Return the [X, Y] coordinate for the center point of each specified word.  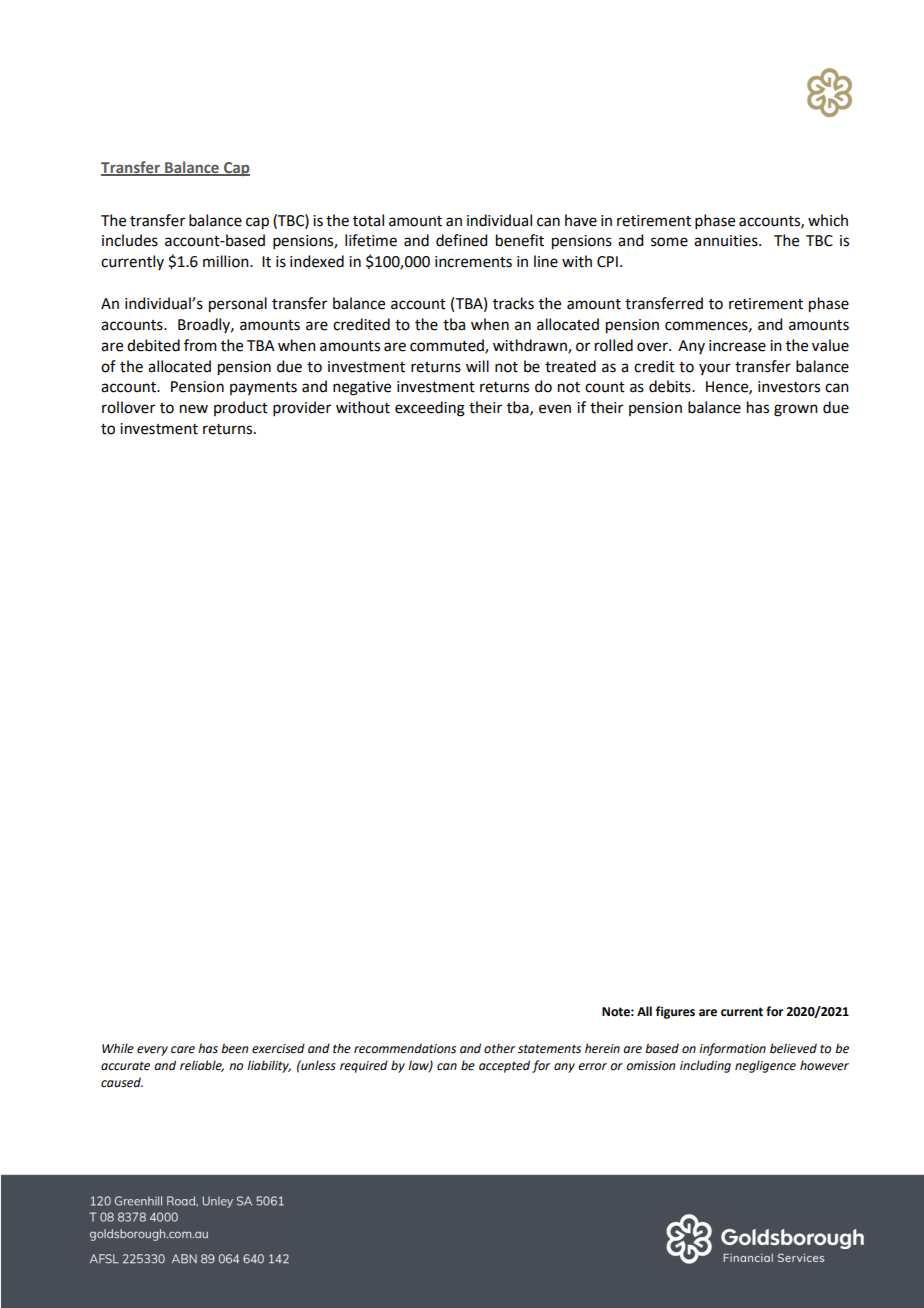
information [732, 1049]
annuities [727, 241]
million [227, 261]
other [499, 1048]
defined [461, 240]
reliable [202, 1066]
